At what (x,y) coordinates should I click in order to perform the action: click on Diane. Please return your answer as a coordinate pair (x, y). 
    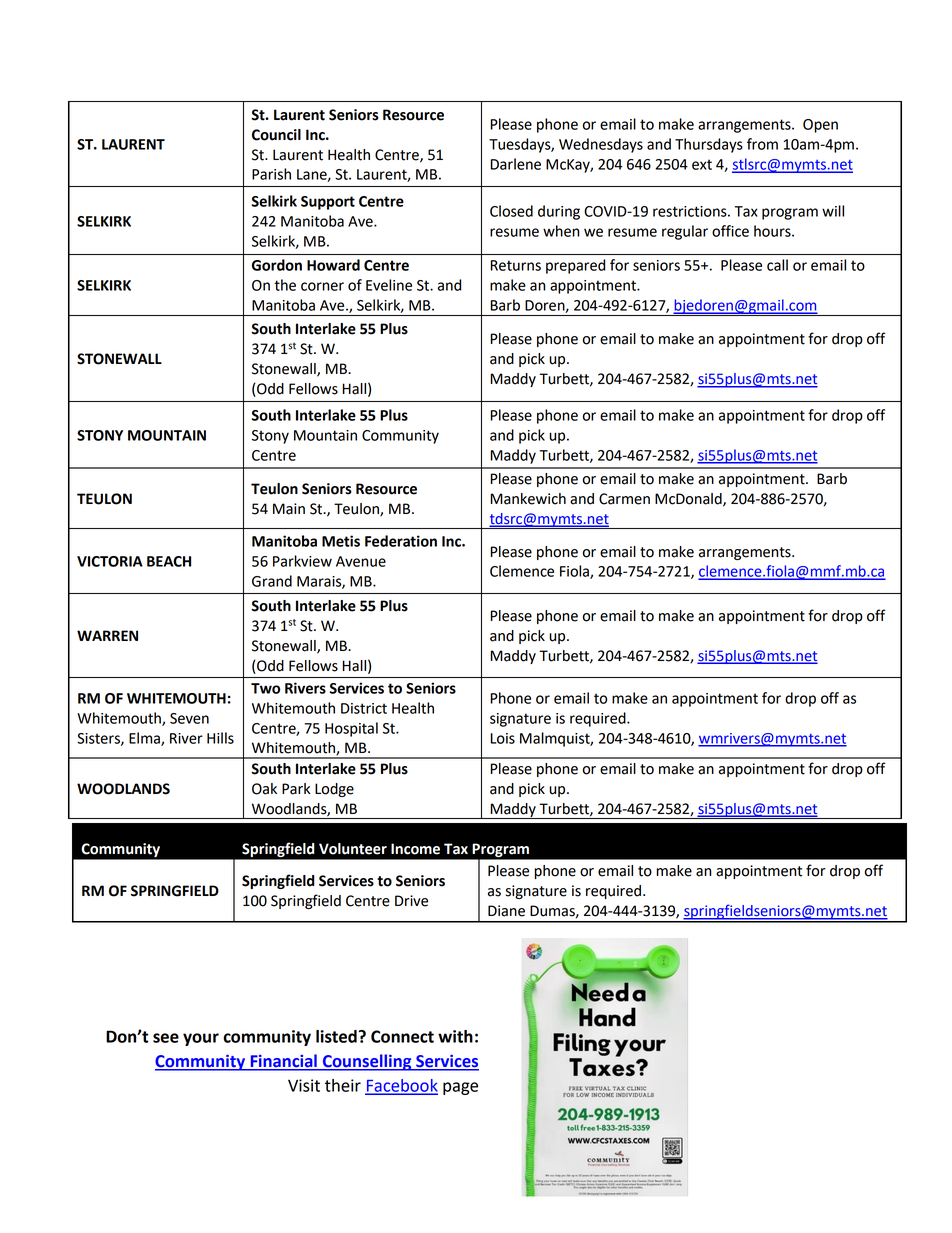
    Looking at the image, I should click on (506, 911).
